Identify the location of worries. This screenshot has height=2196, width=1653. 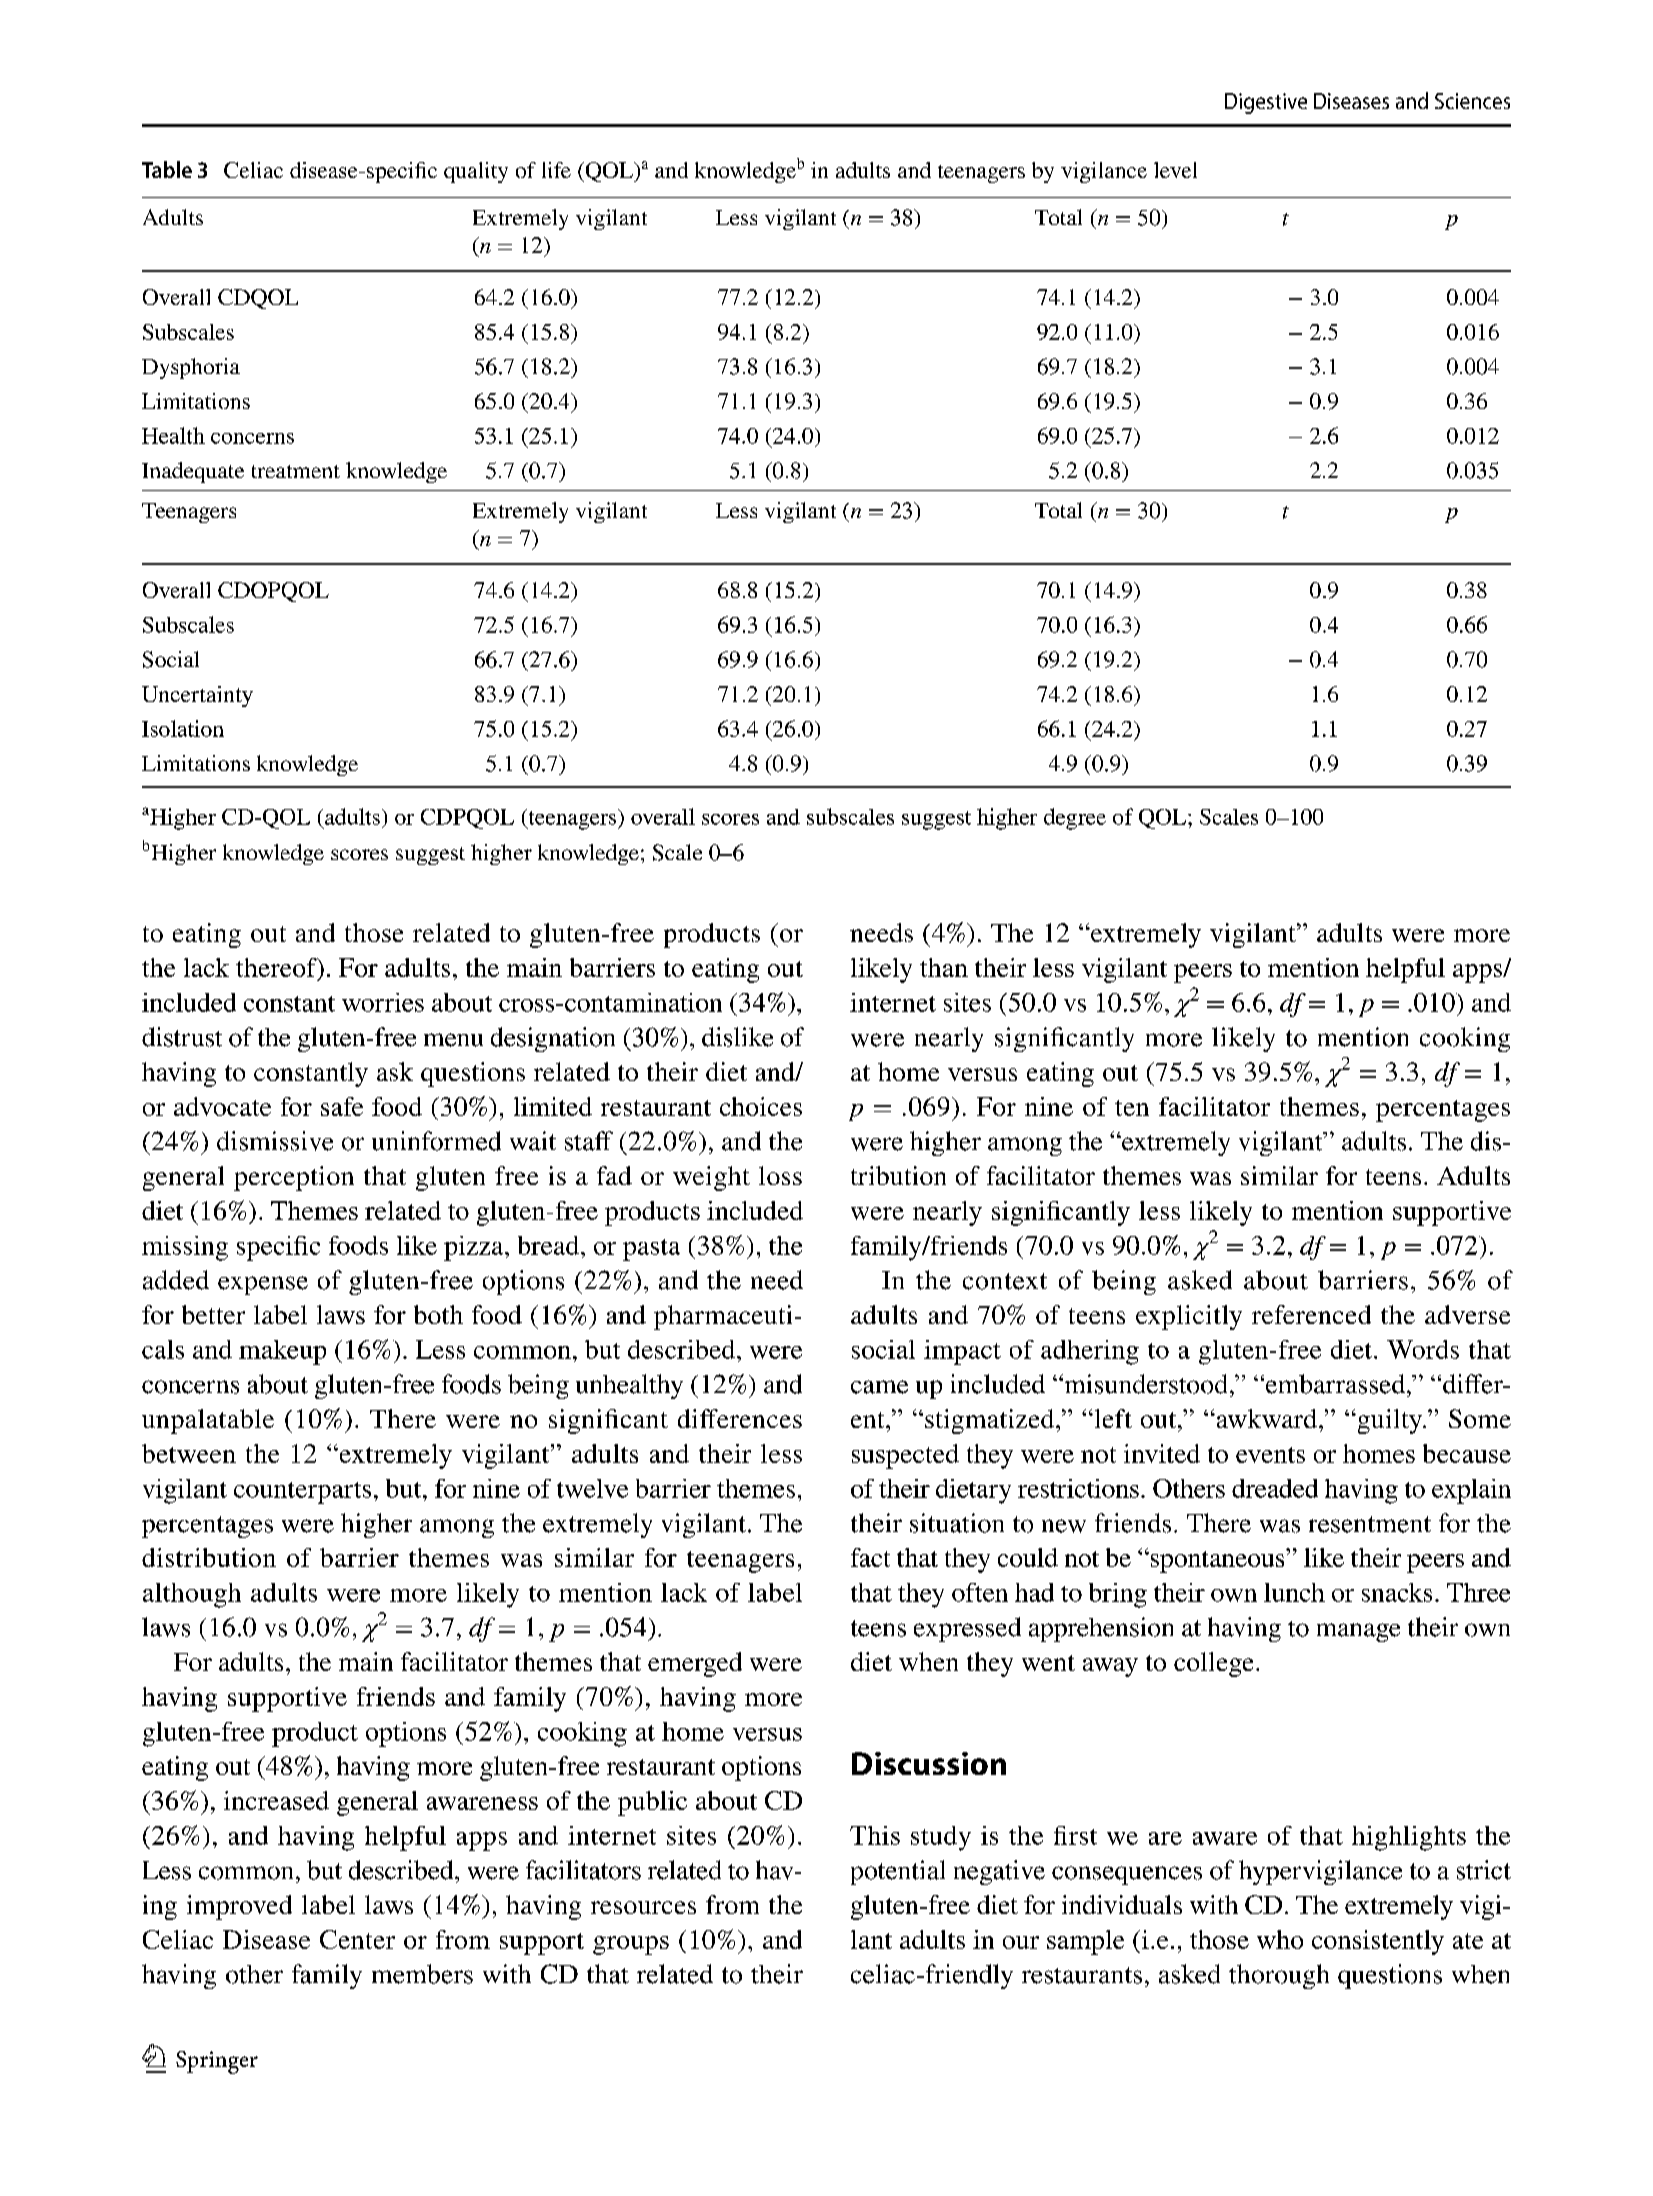
(383, 1002).
